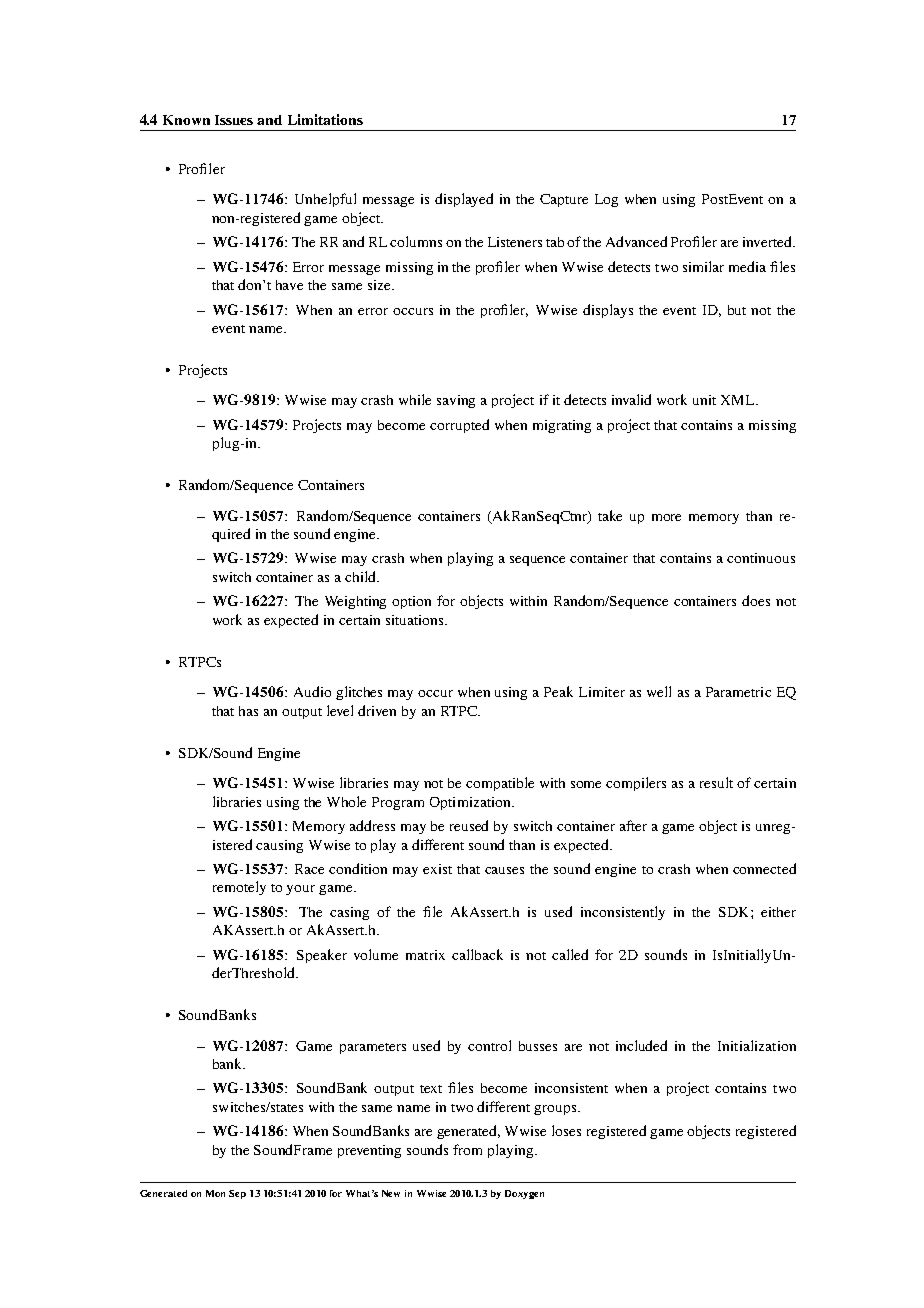 This screenshot has height=1308, width=924. I want to click on have, so click(289, 285).
